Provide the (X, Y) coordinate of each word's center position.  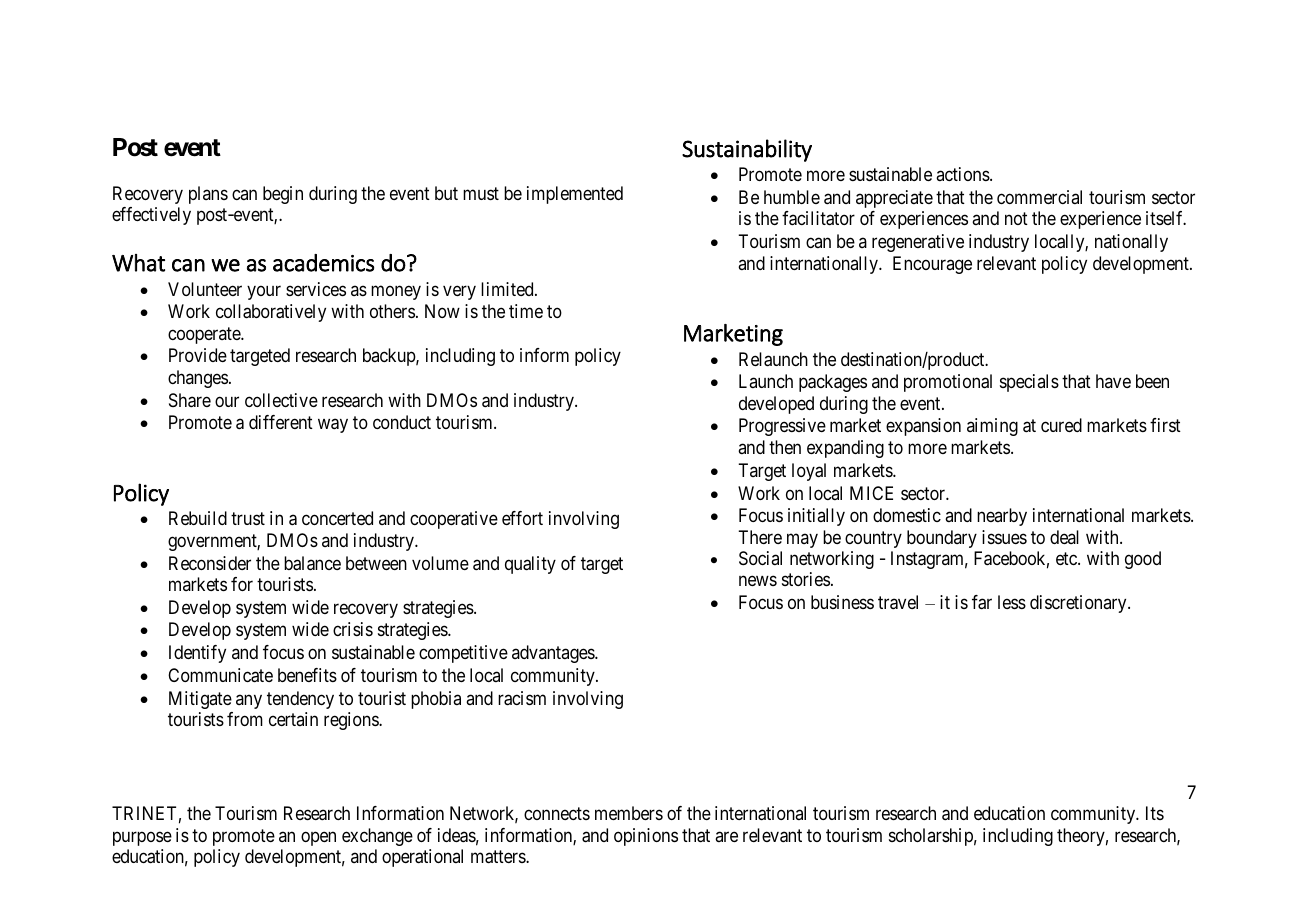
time (526, 311)
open (318, 838)
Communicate (220, 675)
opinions (646, 837)
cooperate (205, 335)
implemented (575, 195)
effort (522, 518)
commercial (1039, 197)
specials (1029, 383)
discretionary (1079, 604)
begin (283, 195)
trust (248, 519)
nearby (1002, 517)
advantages (554, 654)
